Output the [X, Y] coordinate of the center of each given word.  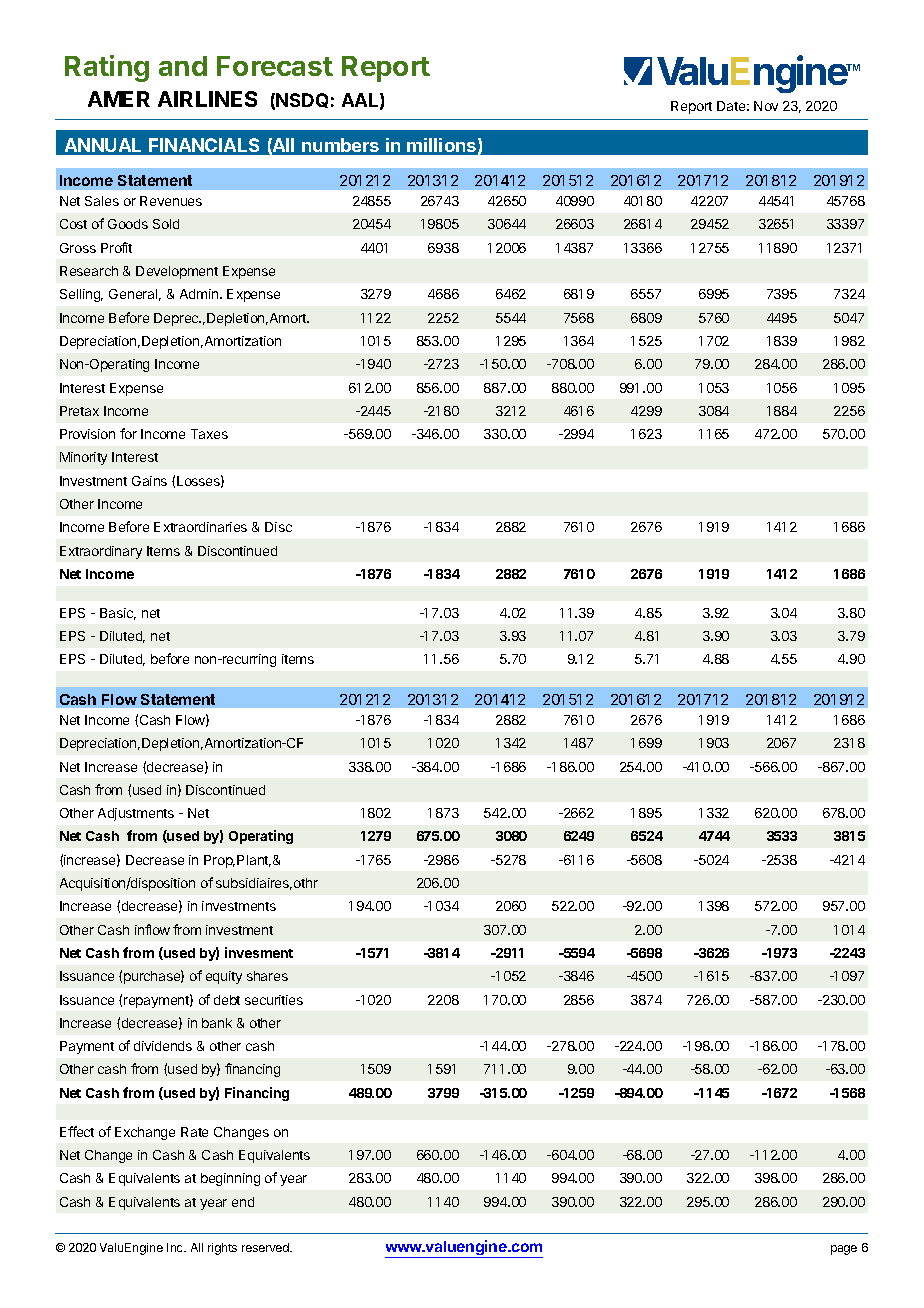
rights [222, 1249]
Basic [118, 614]
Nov [766, 106]
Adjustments [136, 814]
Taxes [209, 434]
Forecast [275, 66]
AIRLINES [207, 99]
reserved [266, 1247]
